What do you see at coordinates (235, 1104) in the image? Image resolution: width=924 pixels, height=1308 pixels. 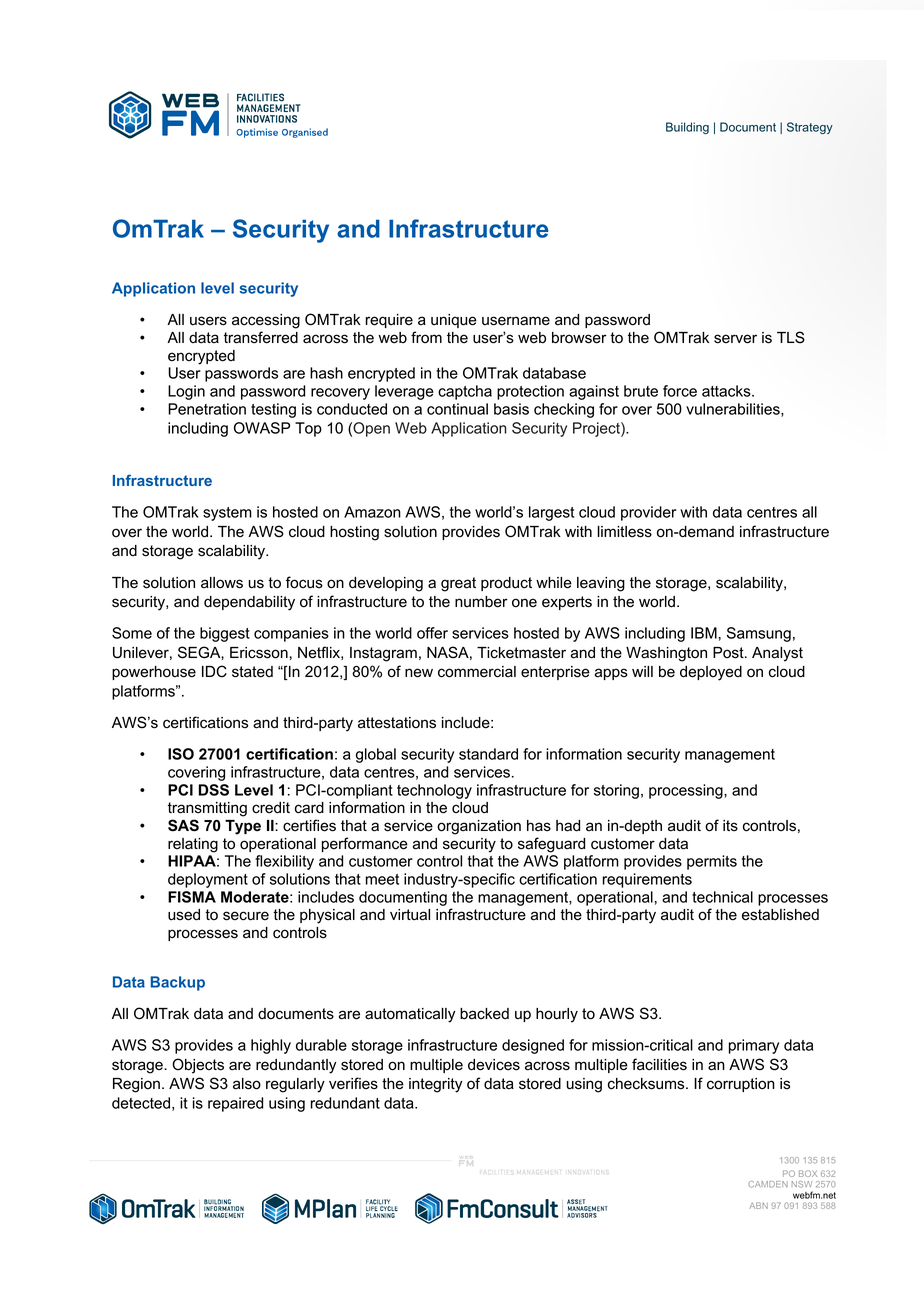 I see `repaired` at bounding box center [235, 1104].
